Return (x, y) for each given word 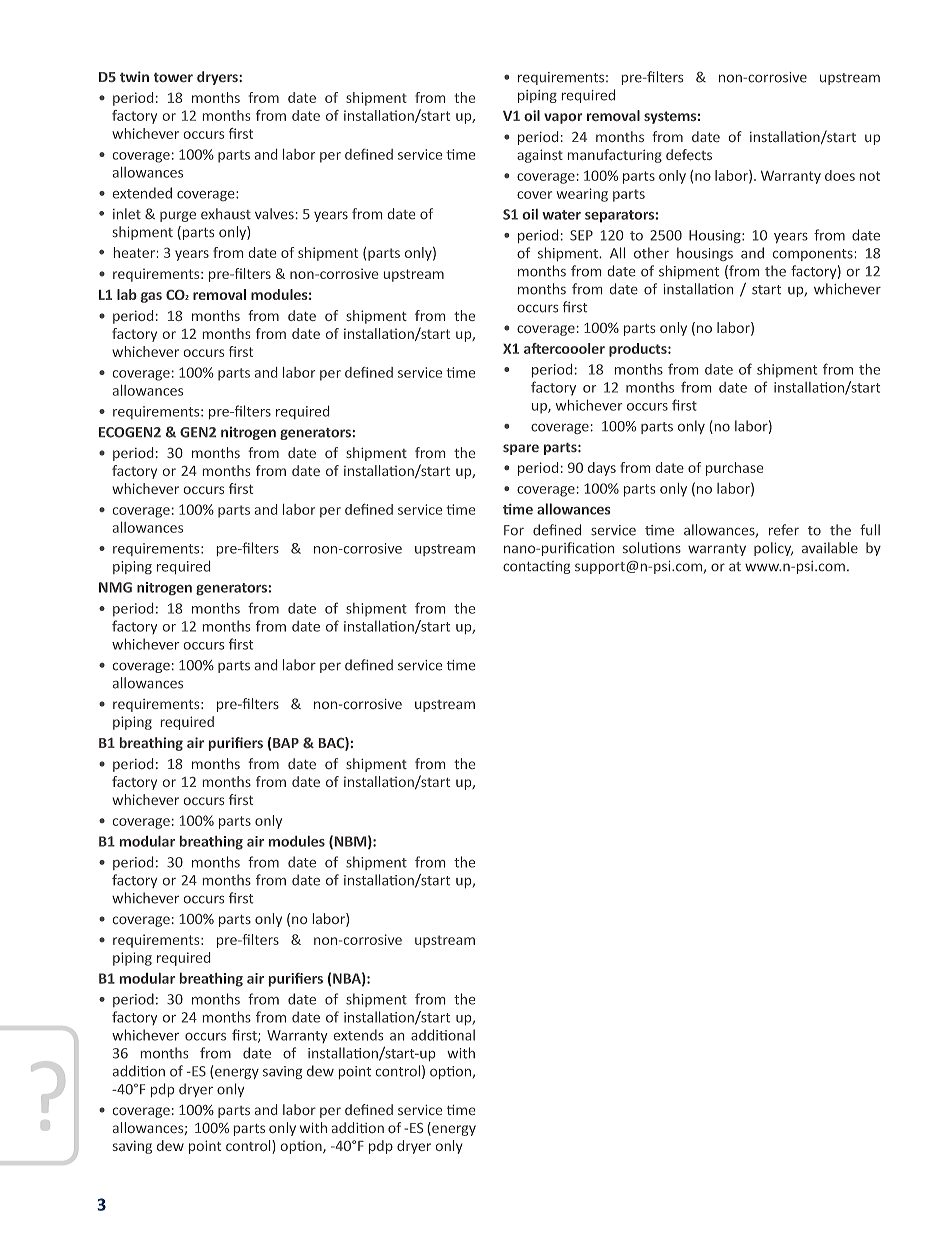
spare (521, 449)
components (813, 255)
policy (773, 549)
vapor (563, 118)
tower (173, 77)
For (514, 530)
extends (358, 1035)
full (870, 530)
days (602, 469)
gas (151, 297)
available (830, 547)
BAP (286, 743)
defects (689, 154)
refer (784, 530)
